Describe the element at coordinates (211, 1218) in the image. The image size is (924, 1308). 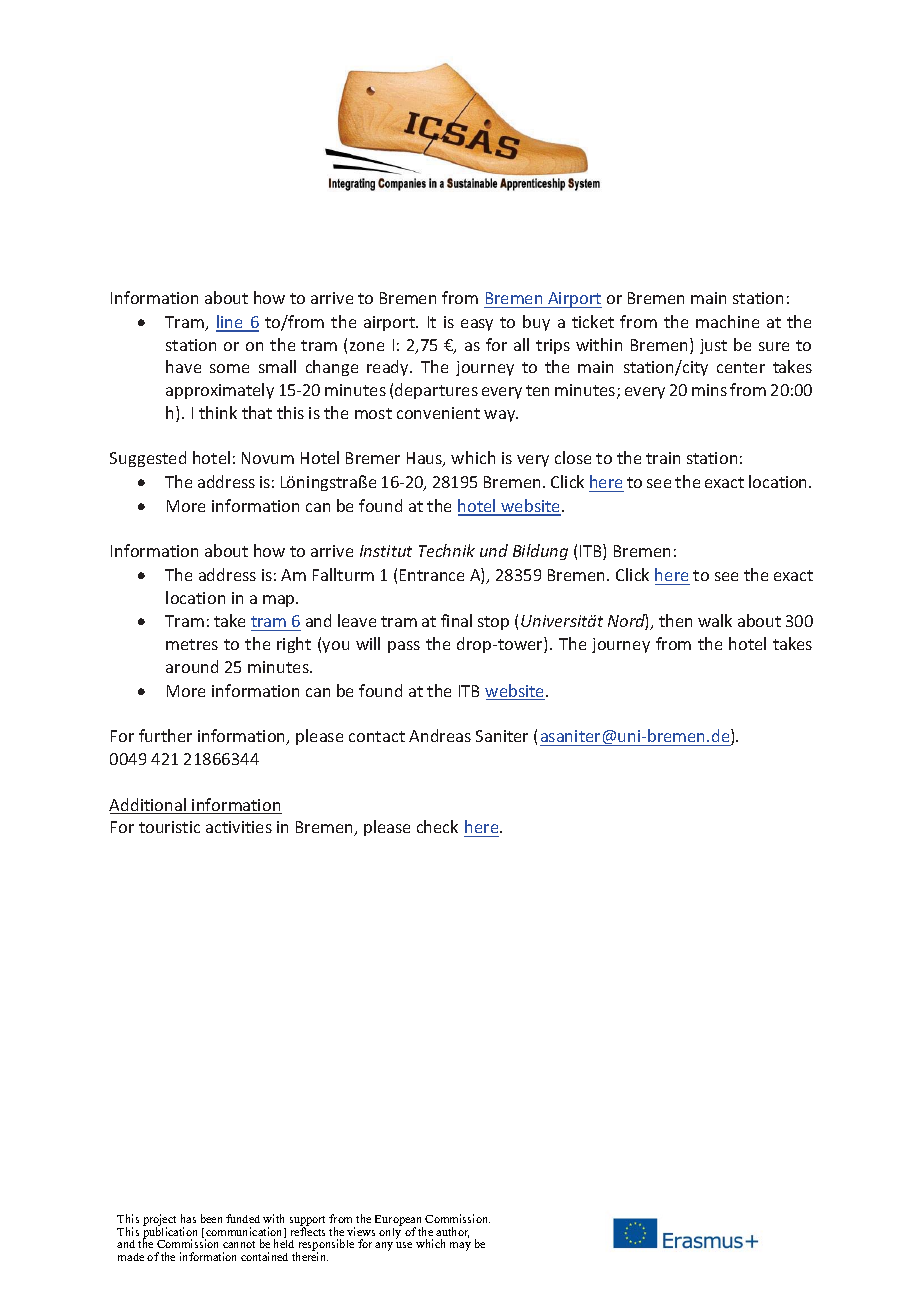
I see `been` at that location.
